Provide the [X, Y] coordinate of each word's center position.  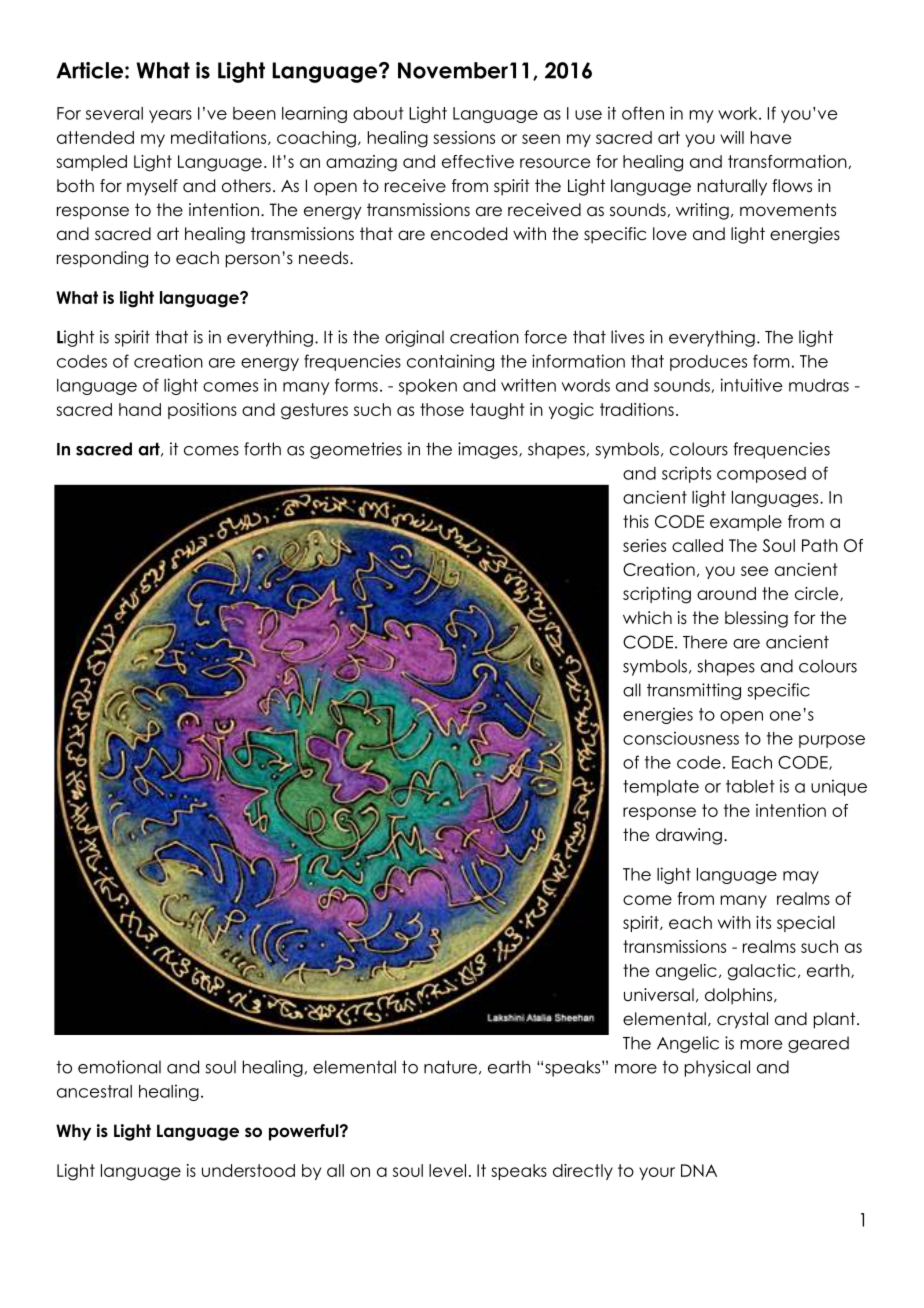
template [661, 788]
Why [73, 1132]
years [170, 116]
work [739, 113]
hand [140, 409]
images [489, 450]
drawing [689, 836]
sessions [464, 137]
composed [761, 475]
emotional [119, 1067]
